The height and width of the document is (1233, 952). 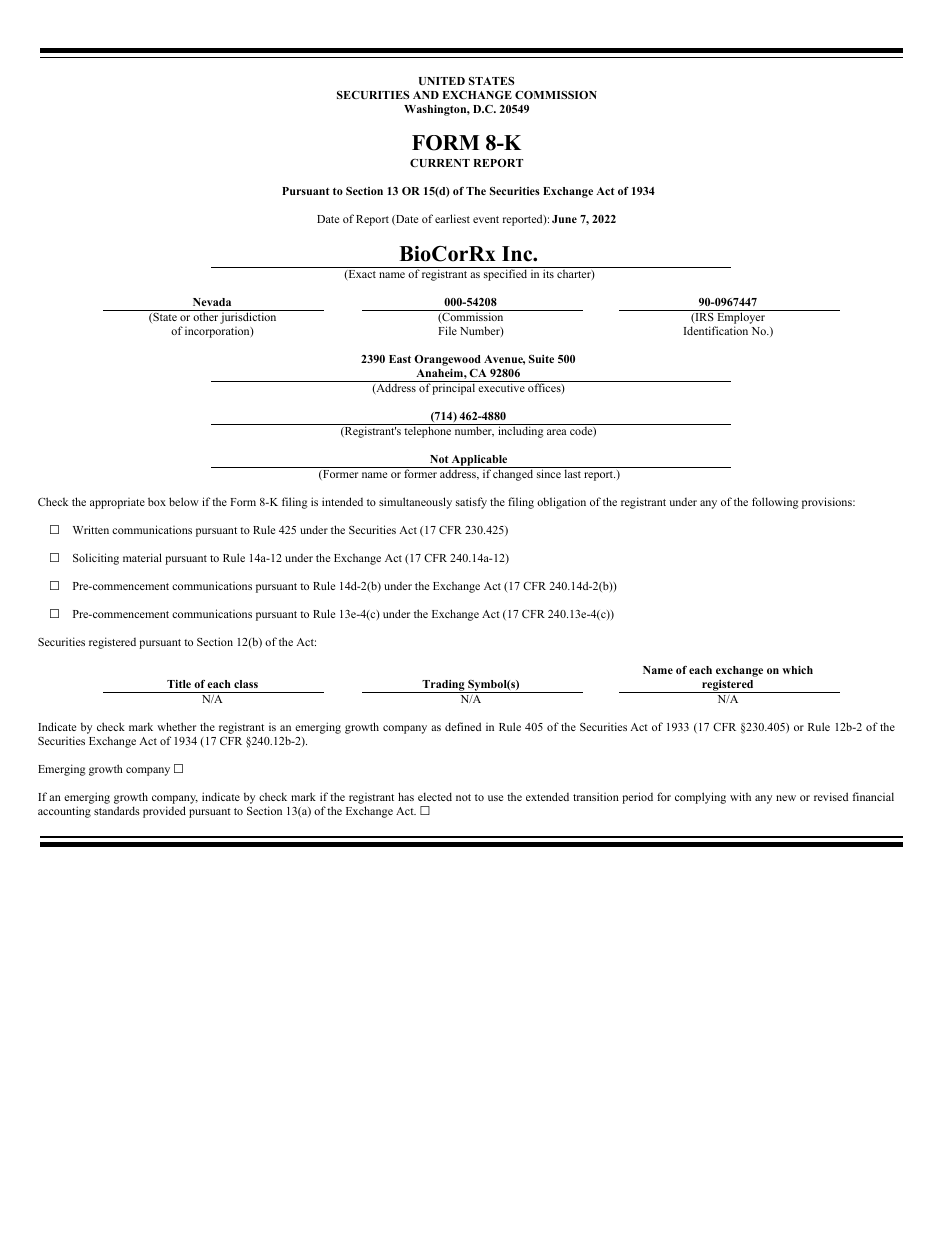 What do you see at coordinates (442, 81) in the document?
I see `UNITED` at bounding box center [442, 81].
